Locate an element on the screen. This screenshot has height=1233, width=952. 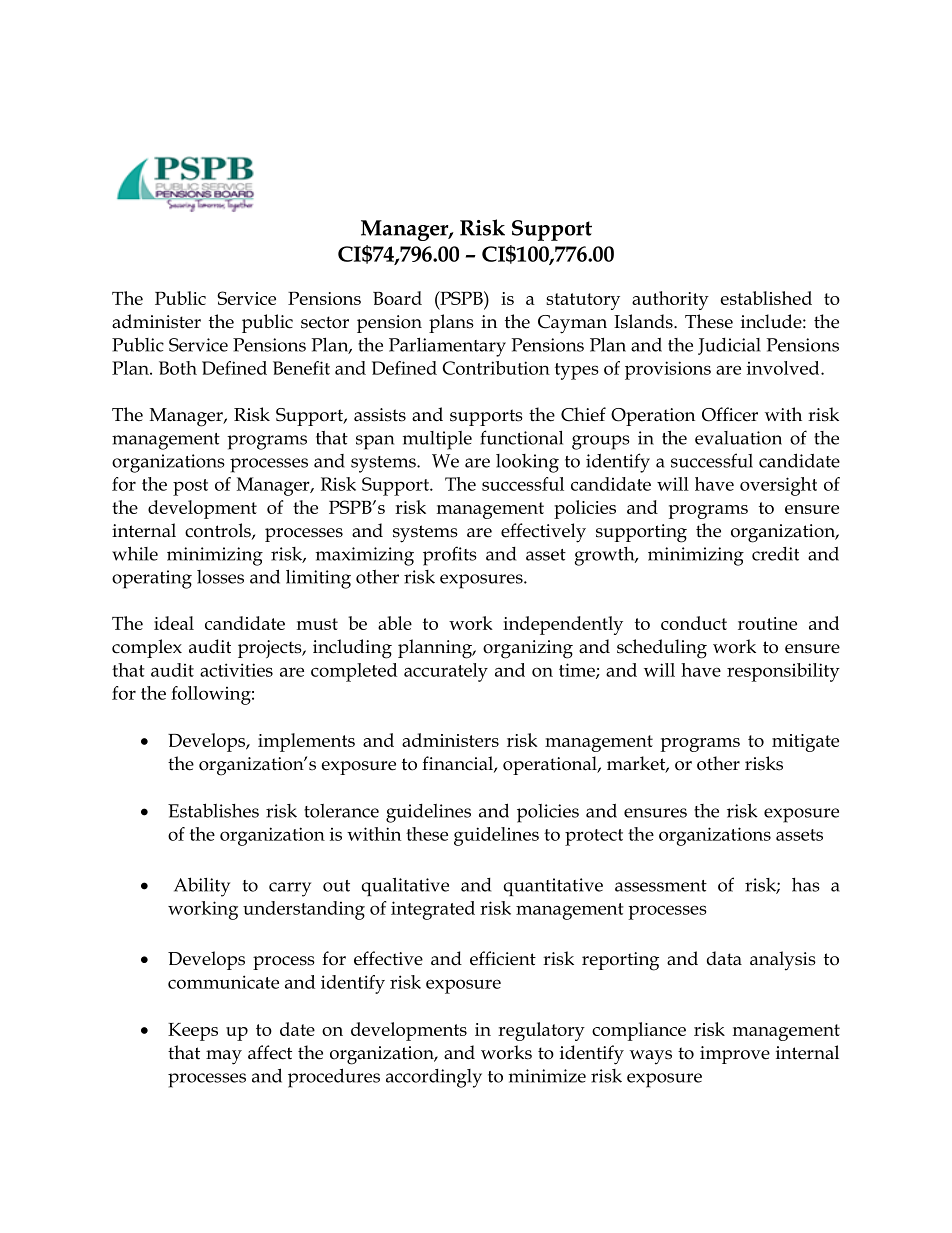
credit is located at coordinates (775, 554).
